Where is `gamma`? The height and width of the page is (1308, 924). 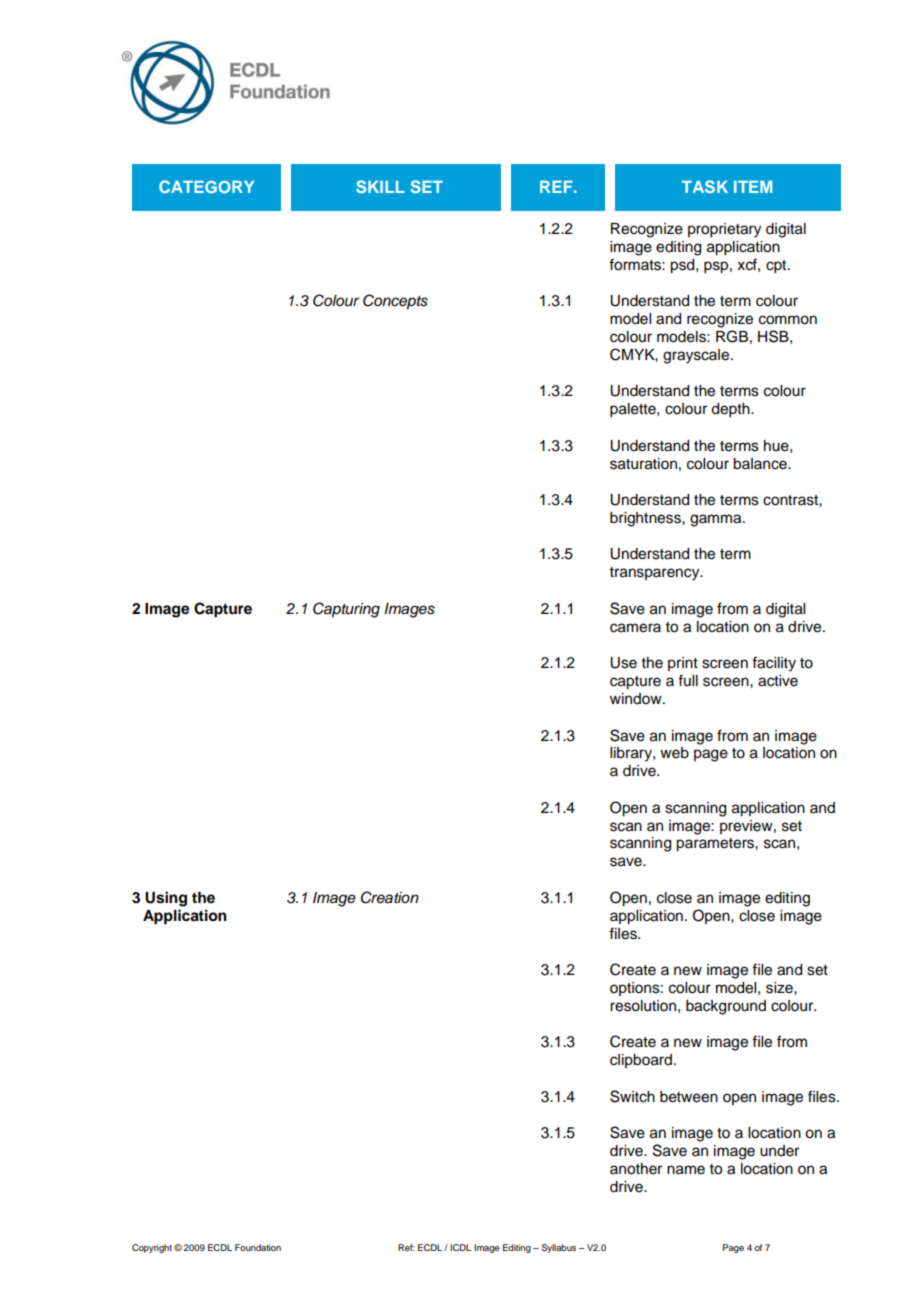 gamma is located at coordinates (717, 520).
